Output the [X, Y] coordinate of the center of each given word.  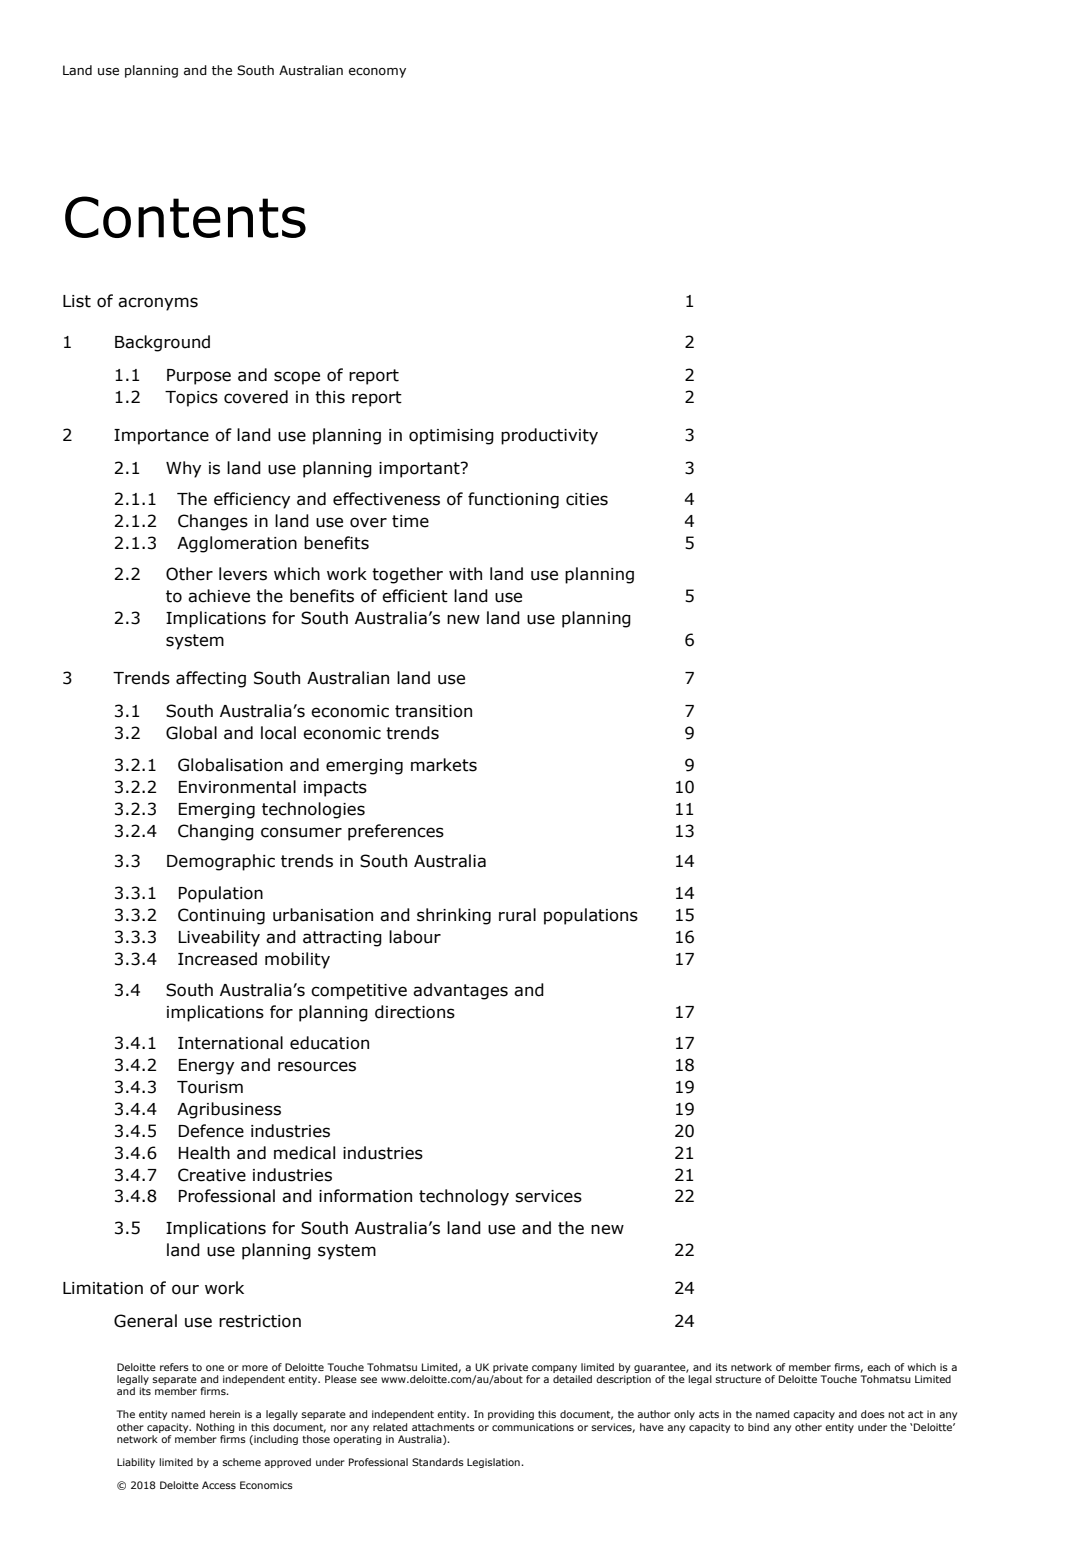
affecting [211, 679]
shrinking [454, 916]
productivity [549, 436]
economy [377, 73]
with [465, 574]
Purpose [199, 377]
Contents [185, 217]
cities [587, 499]
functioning [513, 500]
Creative [212, 1175]
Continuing [221, 916]
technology [464, 1197]
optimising [451, 437]
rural [517, 915]
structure [738, 1379]
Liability [136, 1463]
